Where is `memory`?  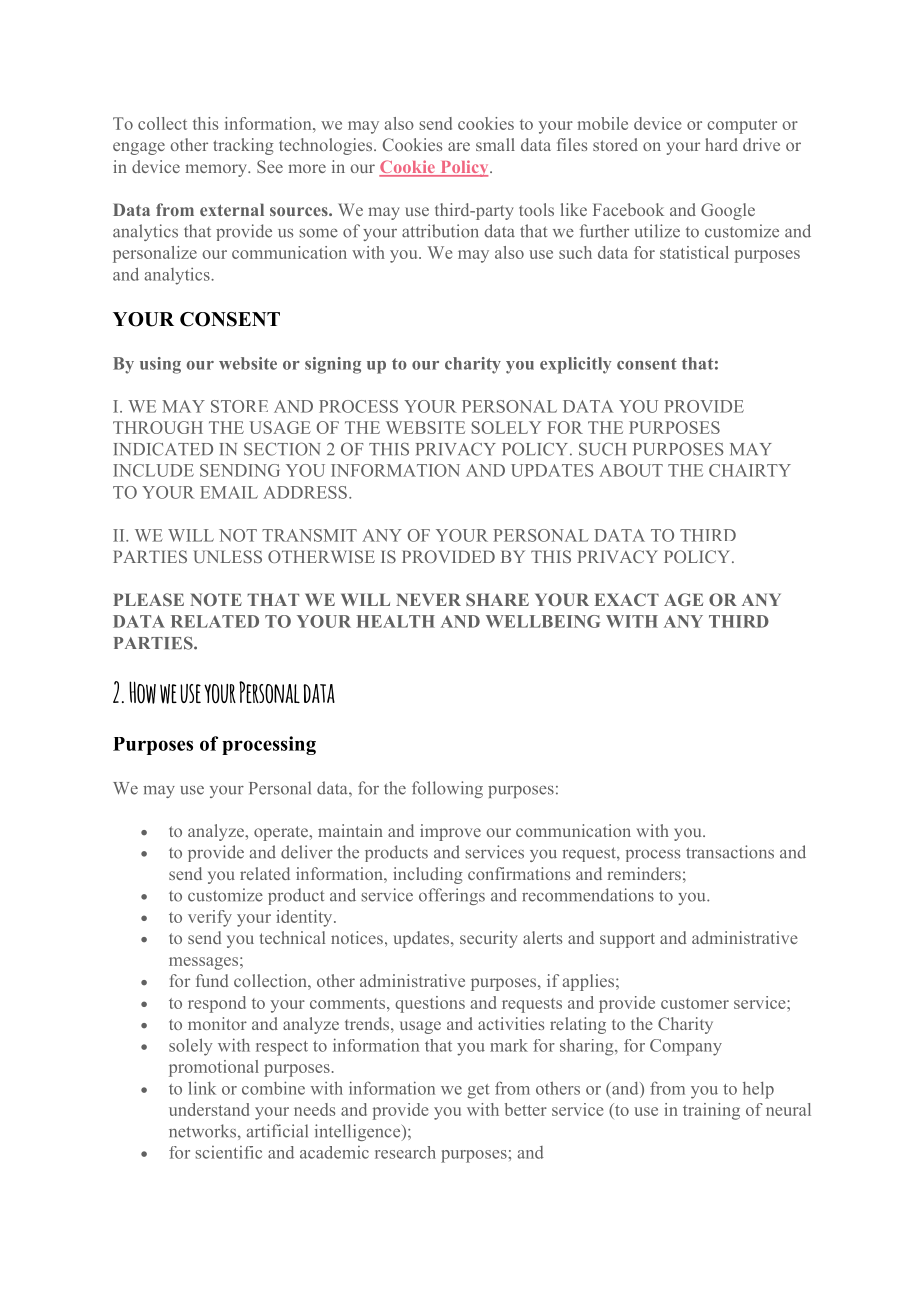 memory is located at coordinates (217, 170).
